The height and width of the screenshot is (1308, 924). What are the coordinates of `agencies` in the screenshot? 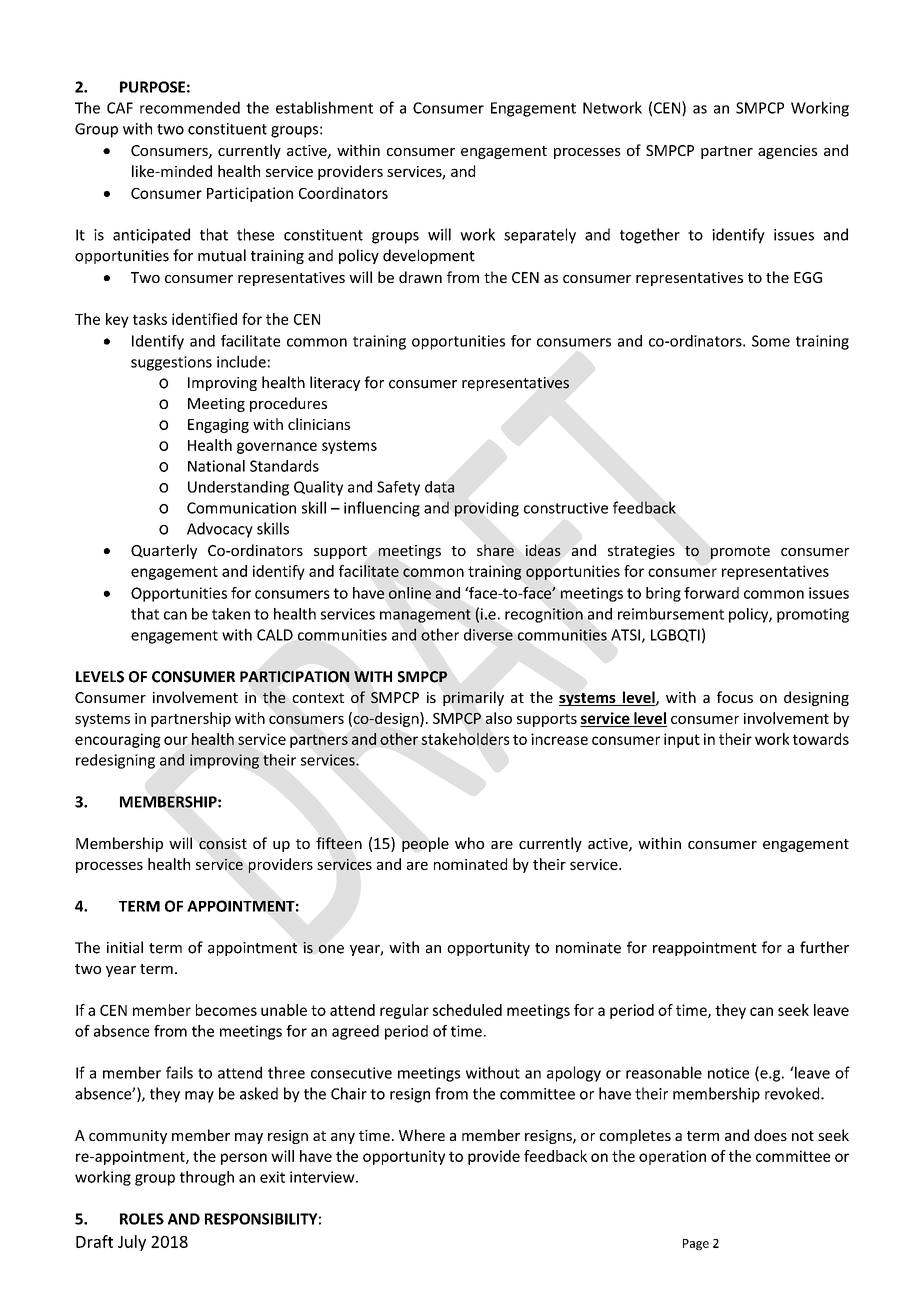 It's located at (787, 152).
